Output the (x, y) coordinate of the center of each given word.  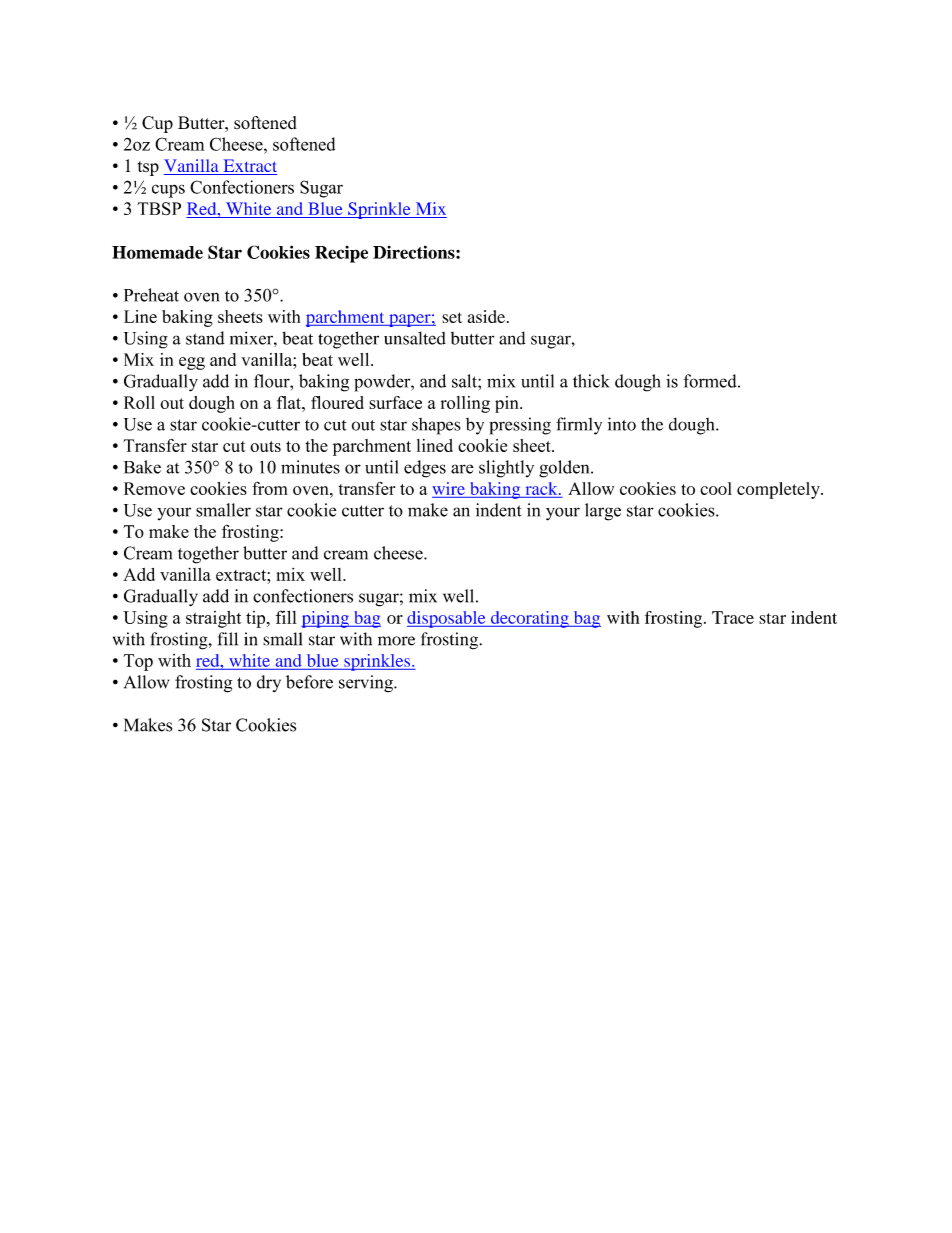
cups (168, 191)
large (603, 512)
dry (269, 683)
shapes (436, 426)
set (452, 317)
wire (448, 488)
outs (265, 446)
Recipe (341, 254)
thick (591, 381)
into (622, 424)
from (270, 488)
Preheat (151, 295)
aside (488, 316)
